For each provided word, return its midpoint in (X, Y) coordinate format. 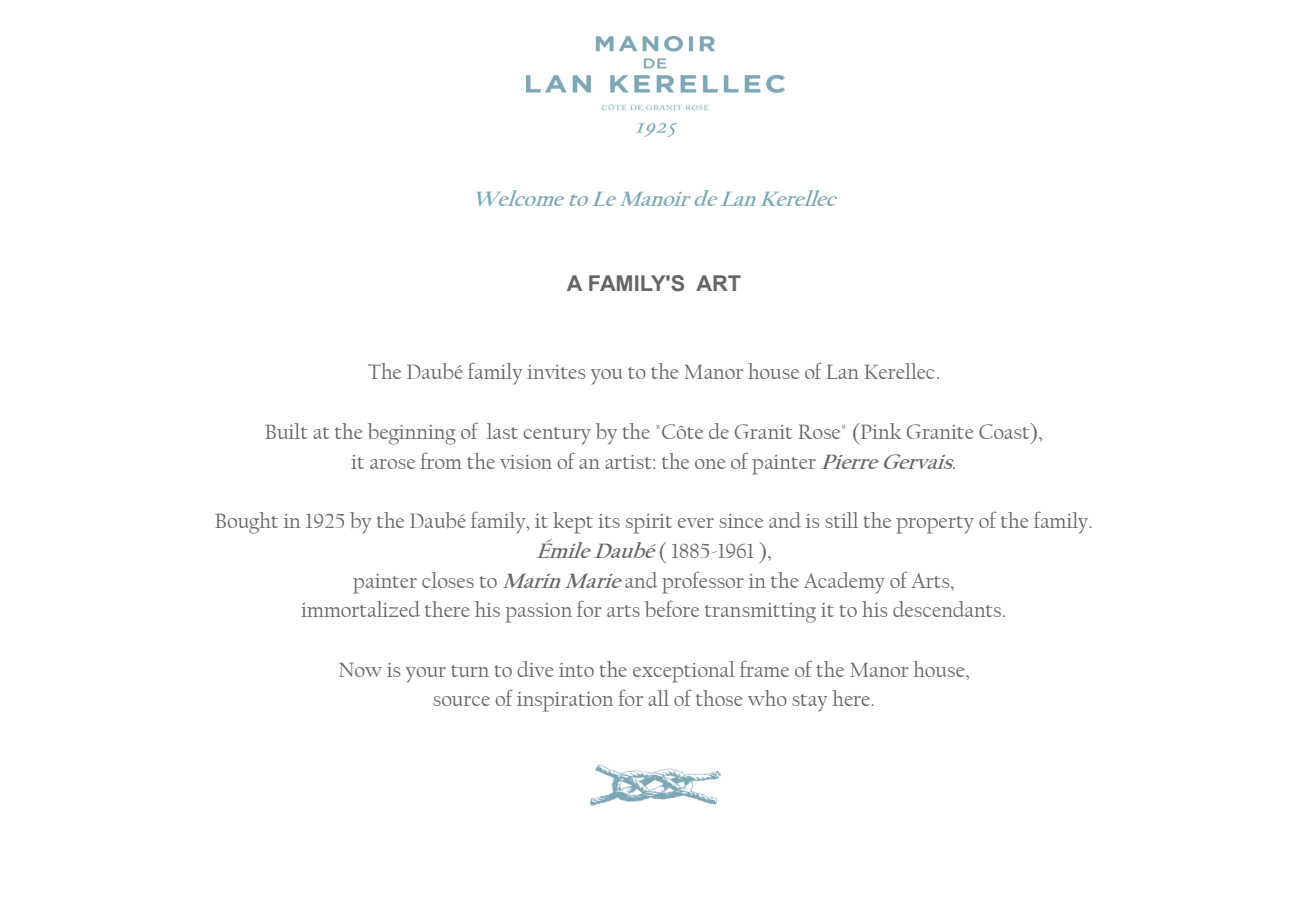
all (658, 698)
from (441, 460)
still (841, 520)
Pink (881, 431)
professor (703, 582)
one (710, 464)
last (502, 431)
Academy (844, 583)
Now (360, 669)
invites (556, 372)
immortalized (360, 609)
